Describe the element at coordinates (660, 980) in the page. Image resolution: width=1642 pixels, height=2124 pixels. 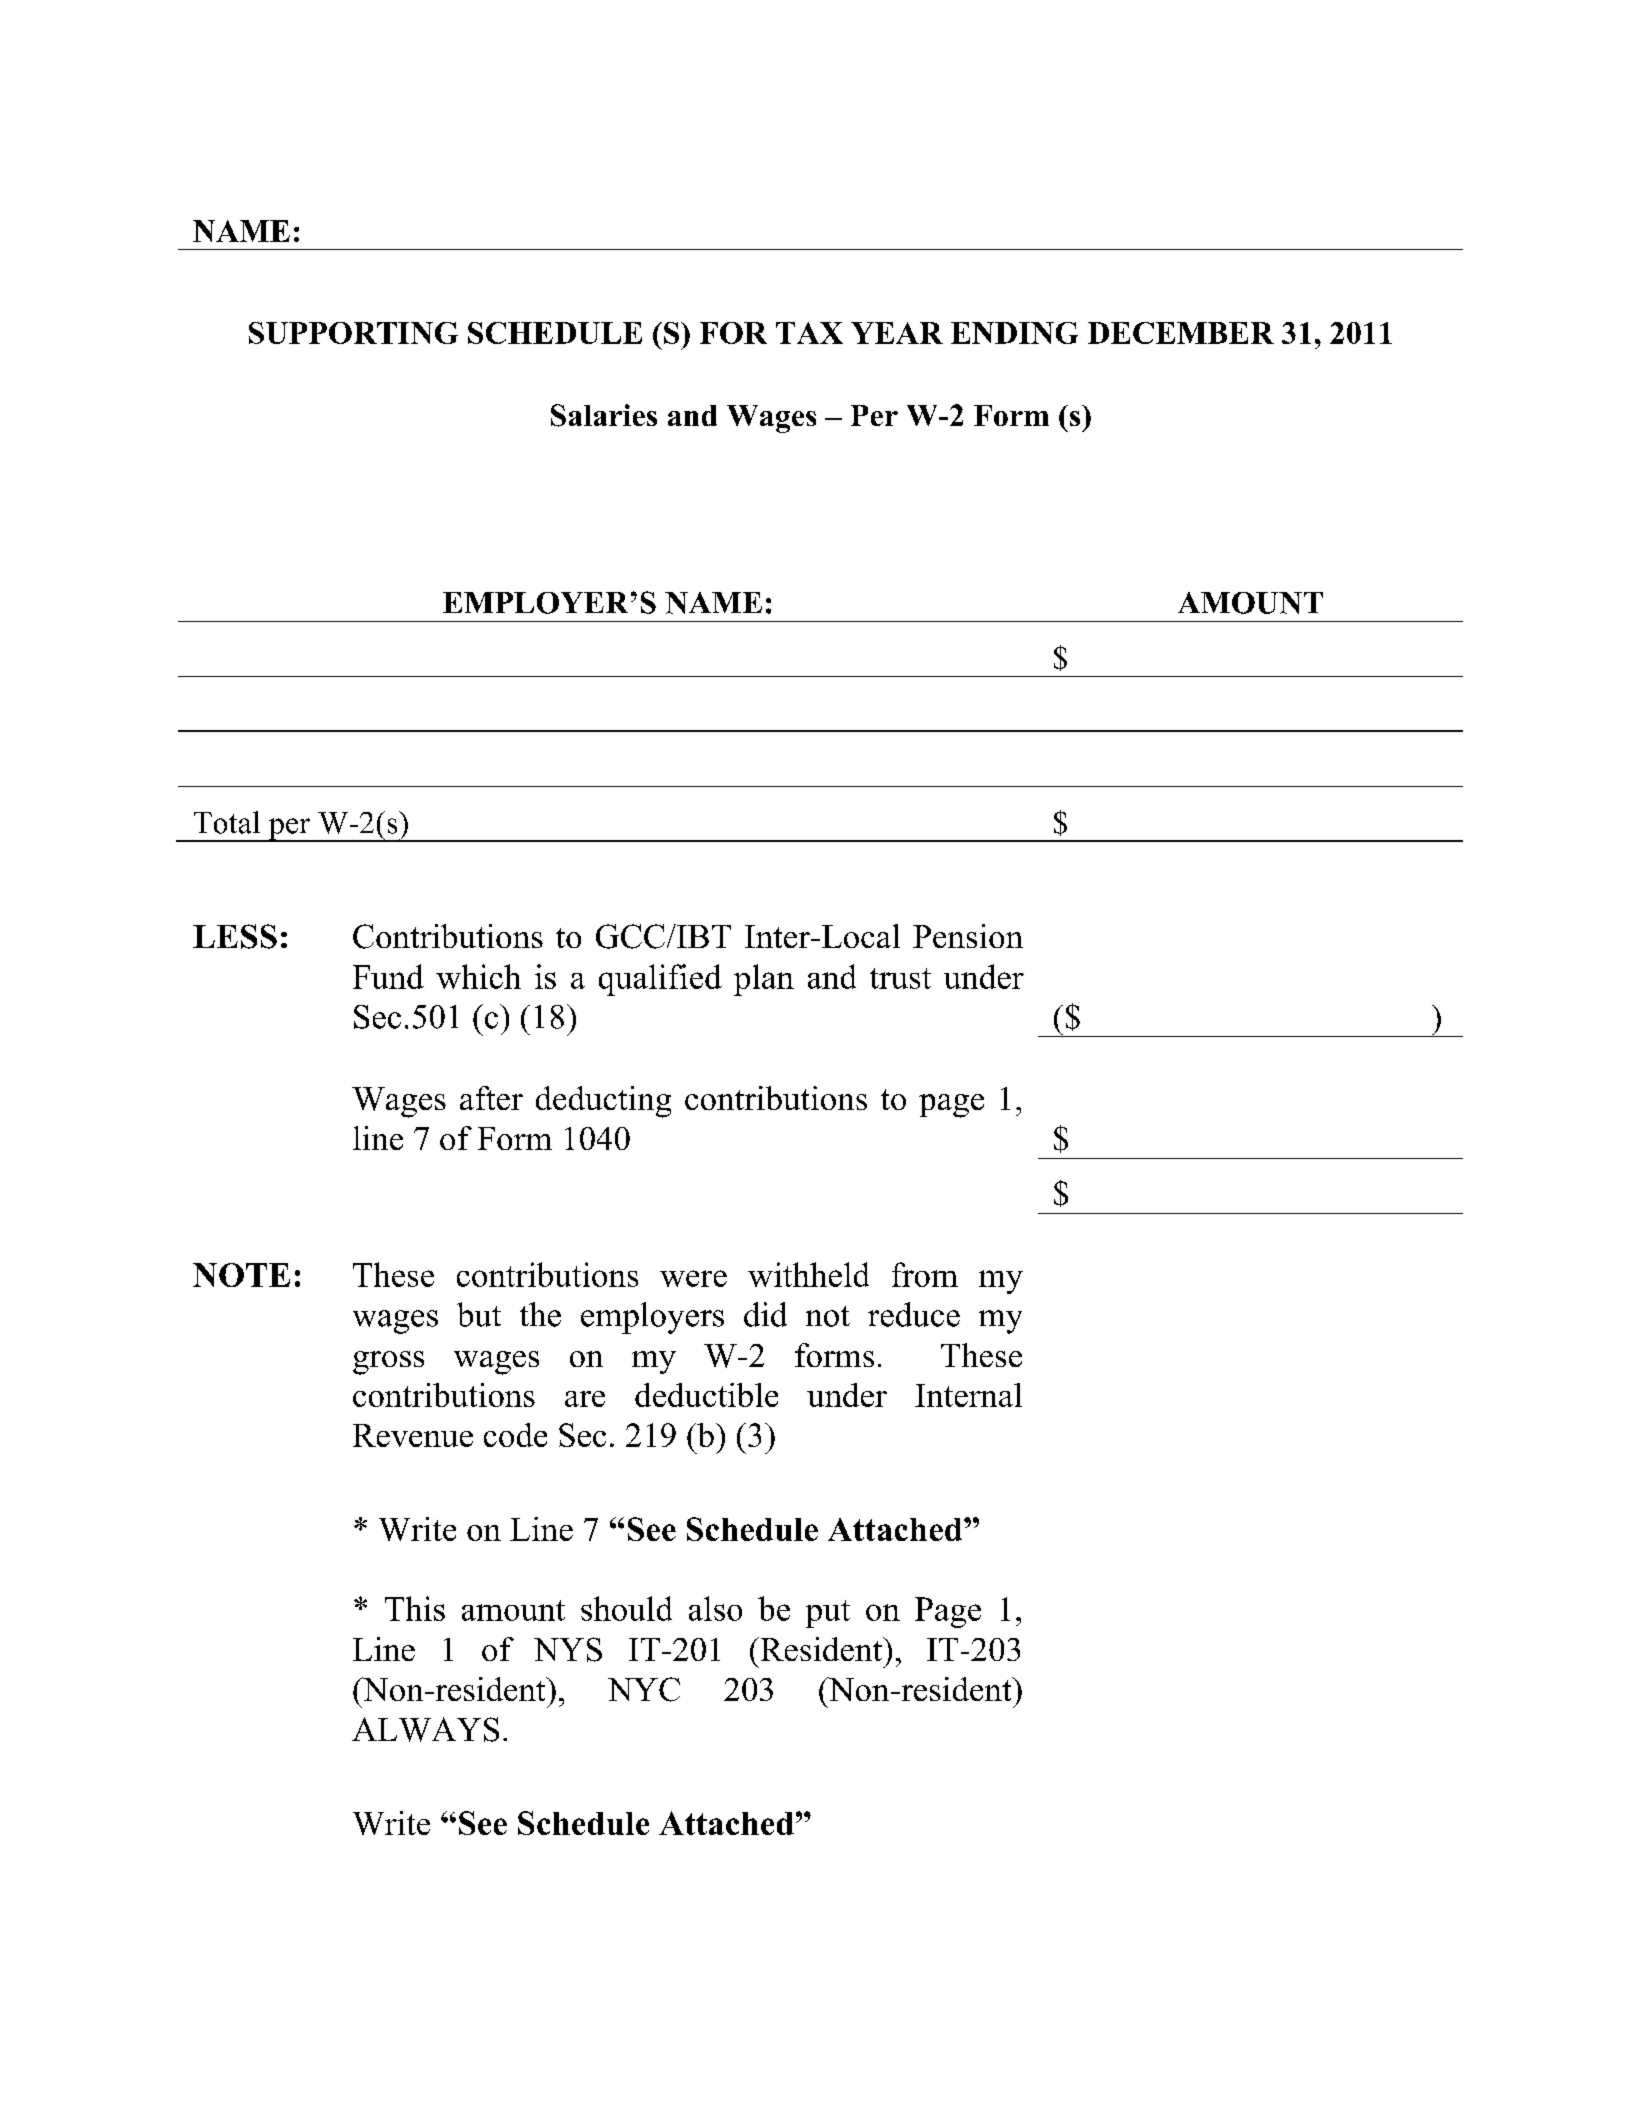
I see `qualified` at that location.
